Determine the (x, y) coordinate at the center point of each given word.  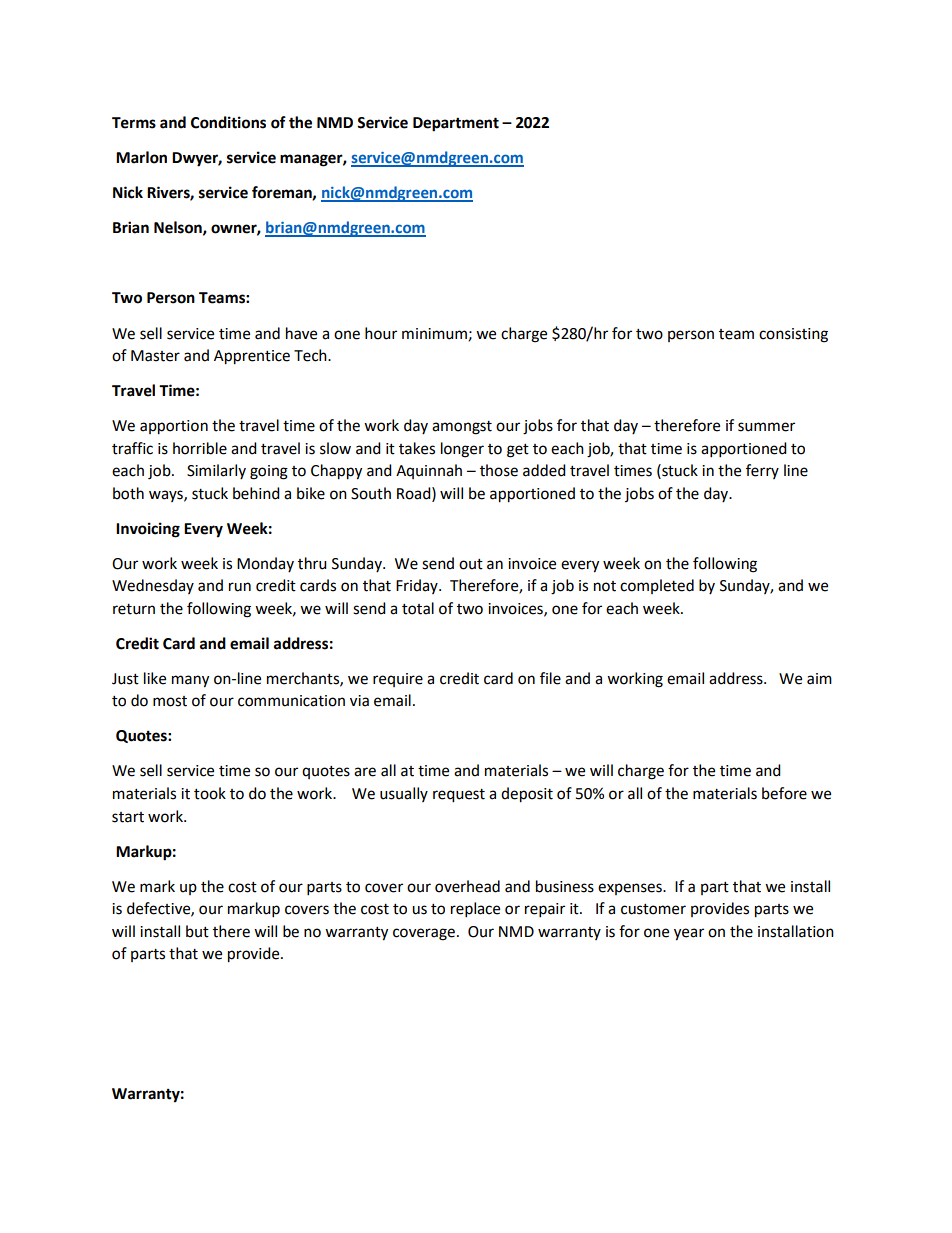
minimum (434, 334)
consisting (793, 335)
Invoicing (148, 530)
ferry (762, 471)
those (499, 470)
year (689, 934)
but (197, 931)
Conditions (228, 122)
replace (475, 910)
